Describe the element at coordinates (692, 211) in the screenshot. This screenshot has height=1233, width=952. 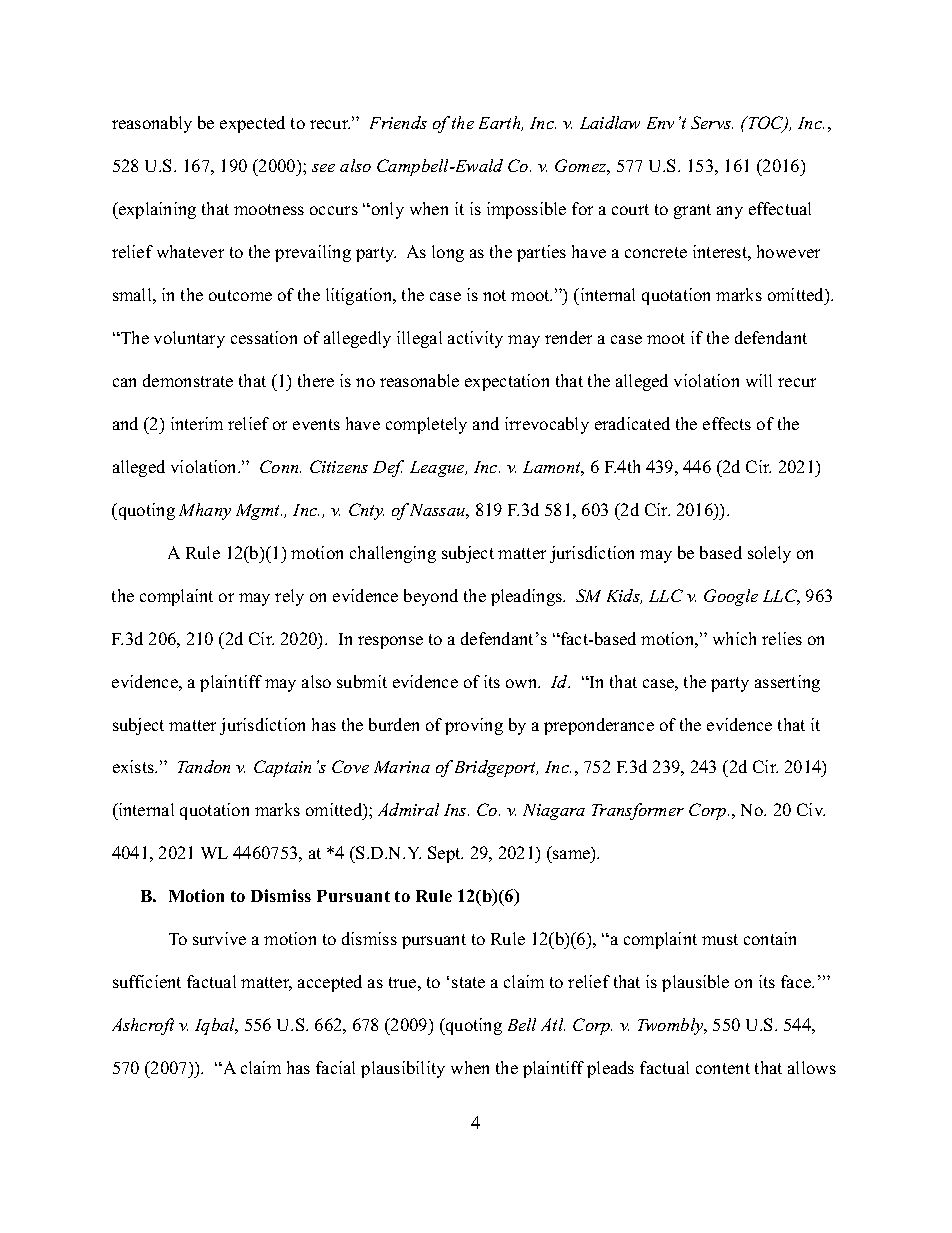
I see `grant` at that location.
